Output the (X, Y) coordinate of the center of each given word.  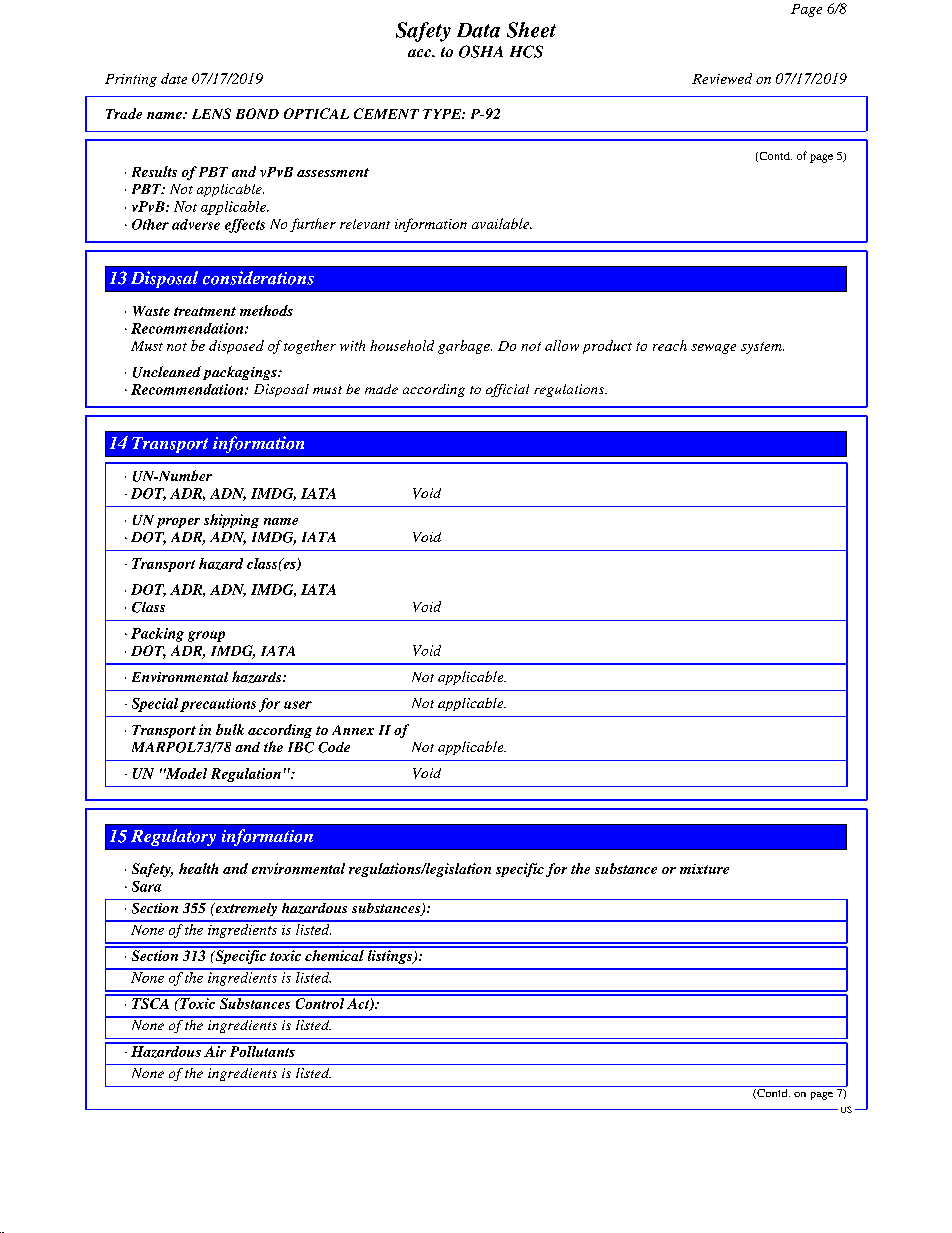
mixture (704, 869)
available (502, 223)
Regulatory (173, 837)
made (381, 389)
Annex (353, 730)
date (174, 78)
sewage (713, 349)
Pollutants (262, 1050)
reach (670, 345)
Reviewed (722, 78)
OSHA (481, 51)
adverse (196, 224)
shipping (231, 521)
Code (334, 747)
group (206, 636)
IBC (301, 747)
